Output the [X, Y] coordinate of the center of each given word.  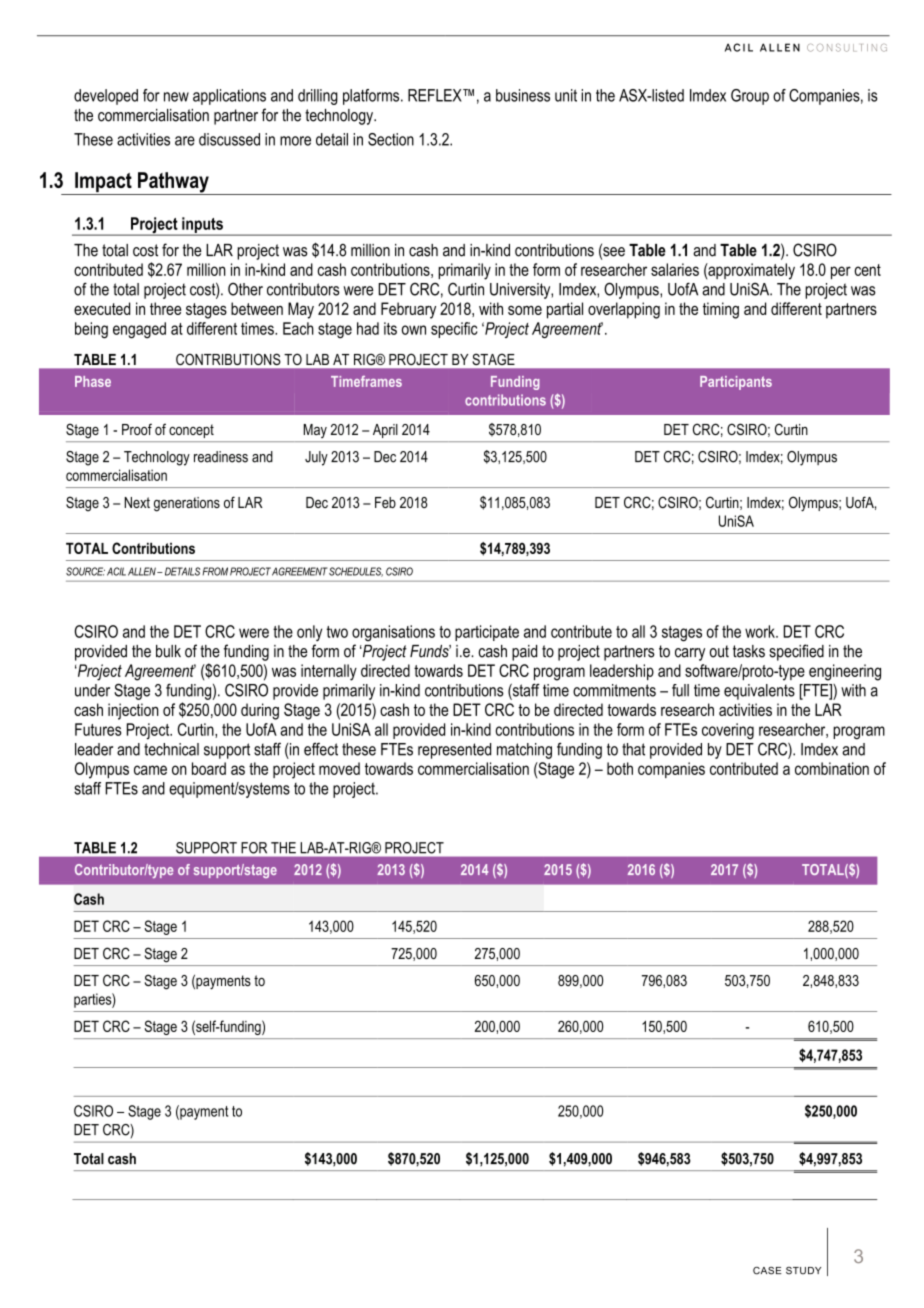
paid [524, 653]
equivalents [759, 692]
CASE [767, 1271]
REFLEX [436, 95]
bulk [168, 651]
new [176, 97]
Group [750, 97]
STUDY [803, 1271]
